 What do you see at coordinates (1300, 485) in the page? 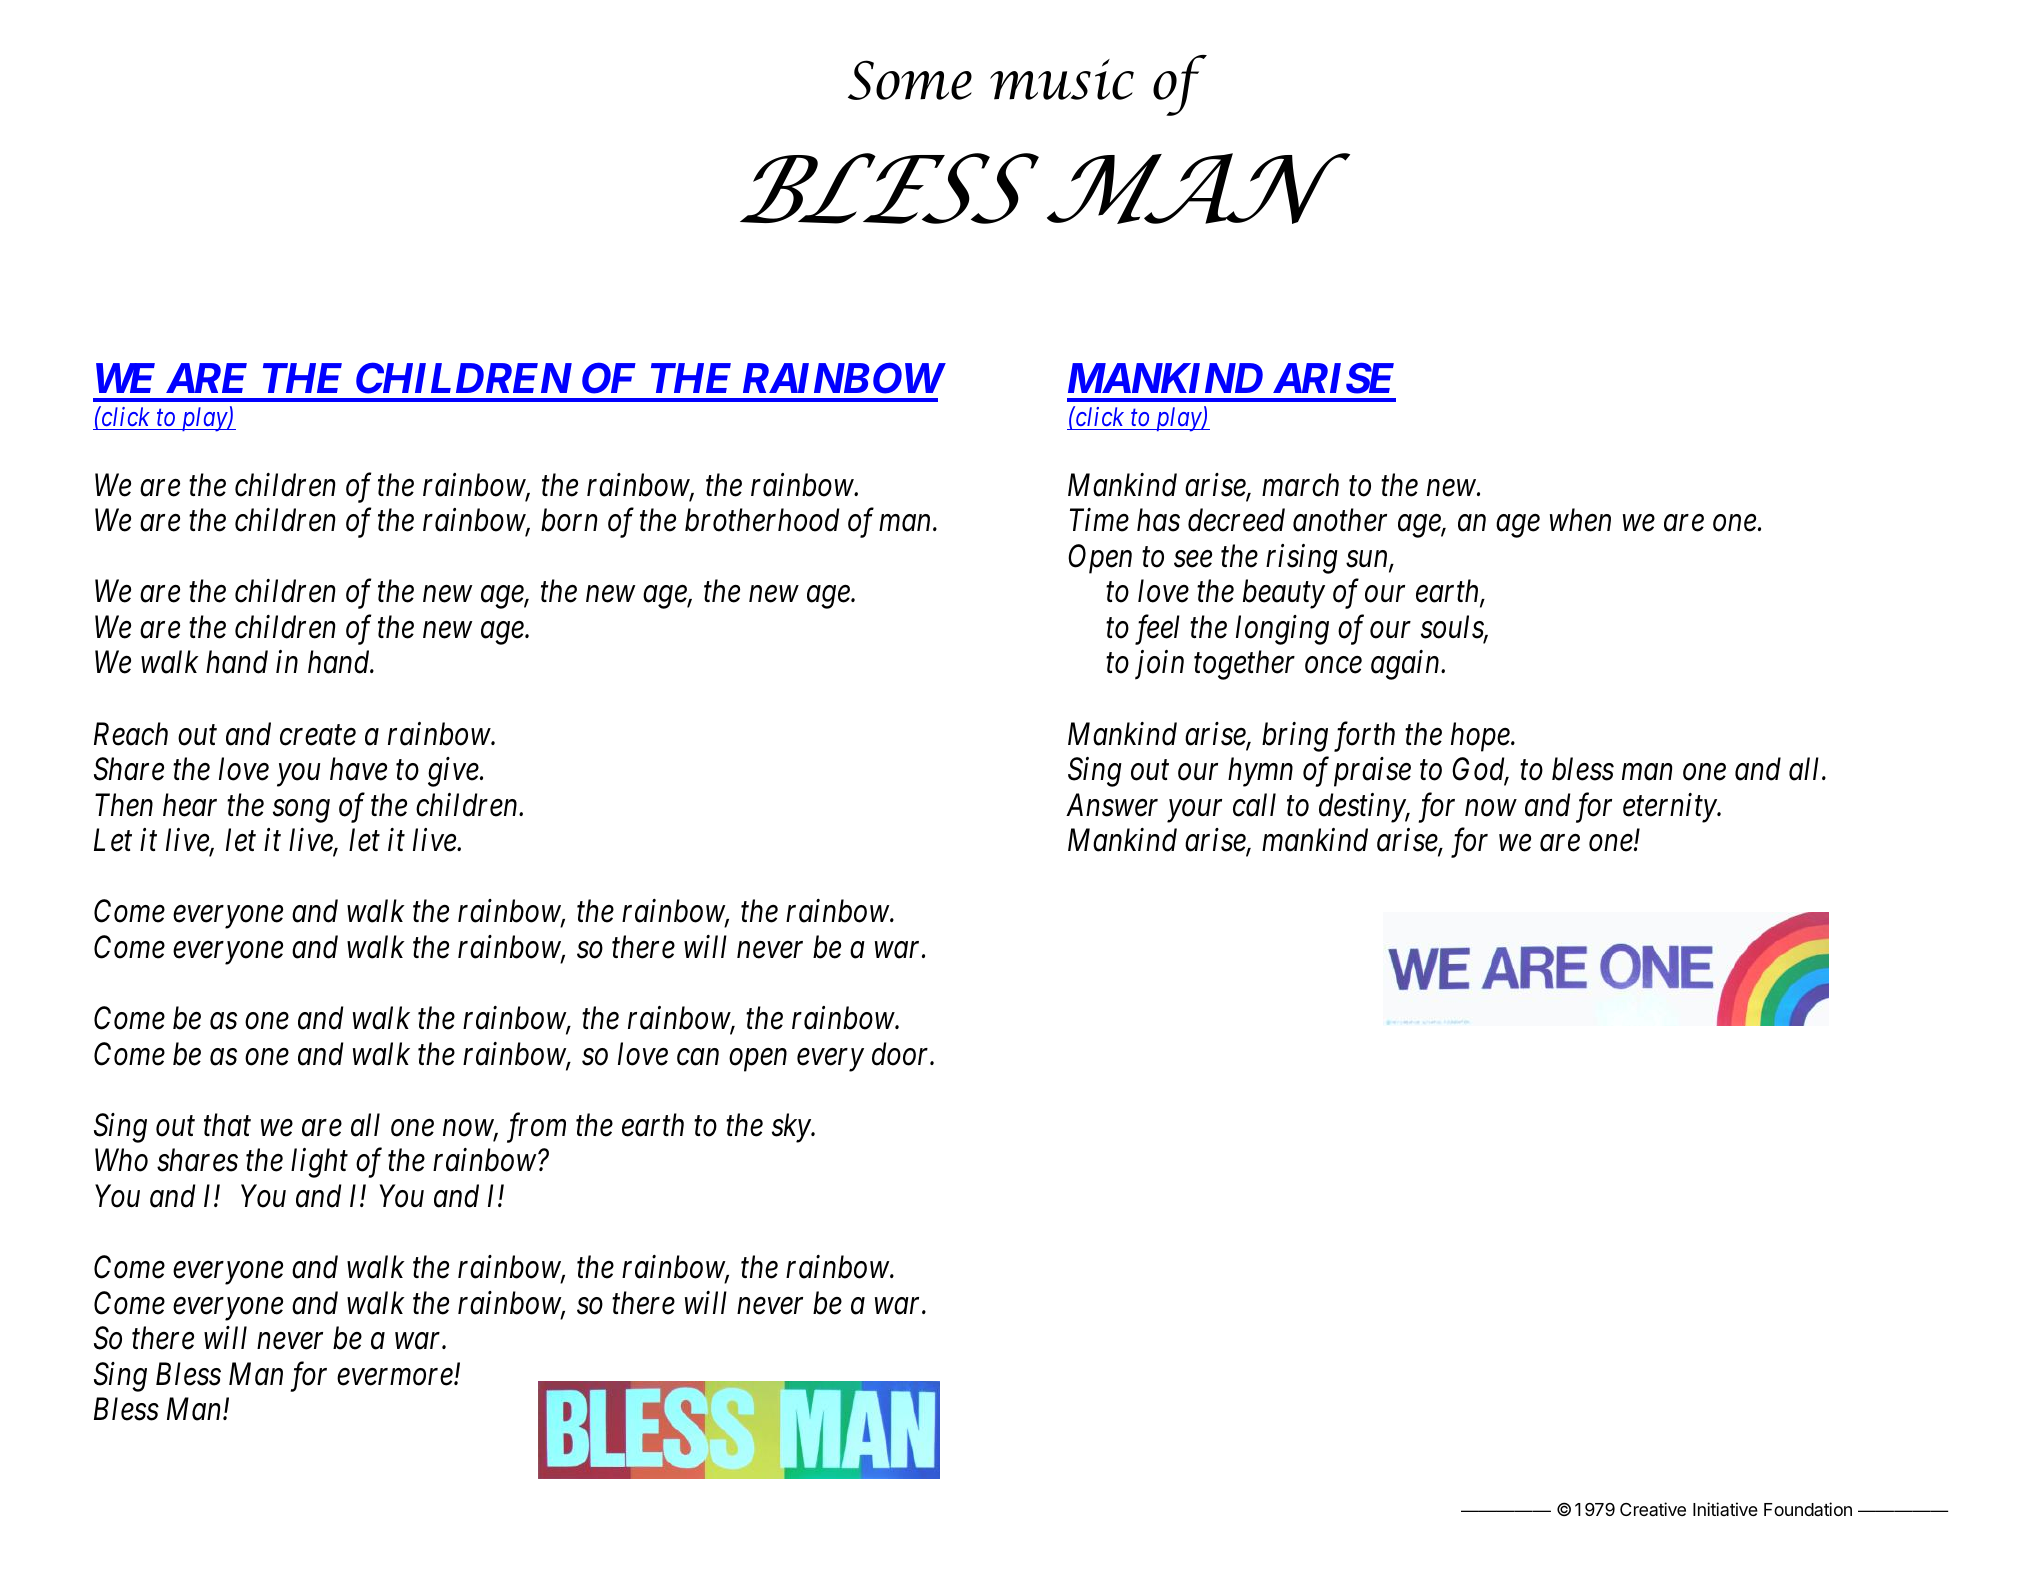
I see `march` at bounding box center [1300, 485].
